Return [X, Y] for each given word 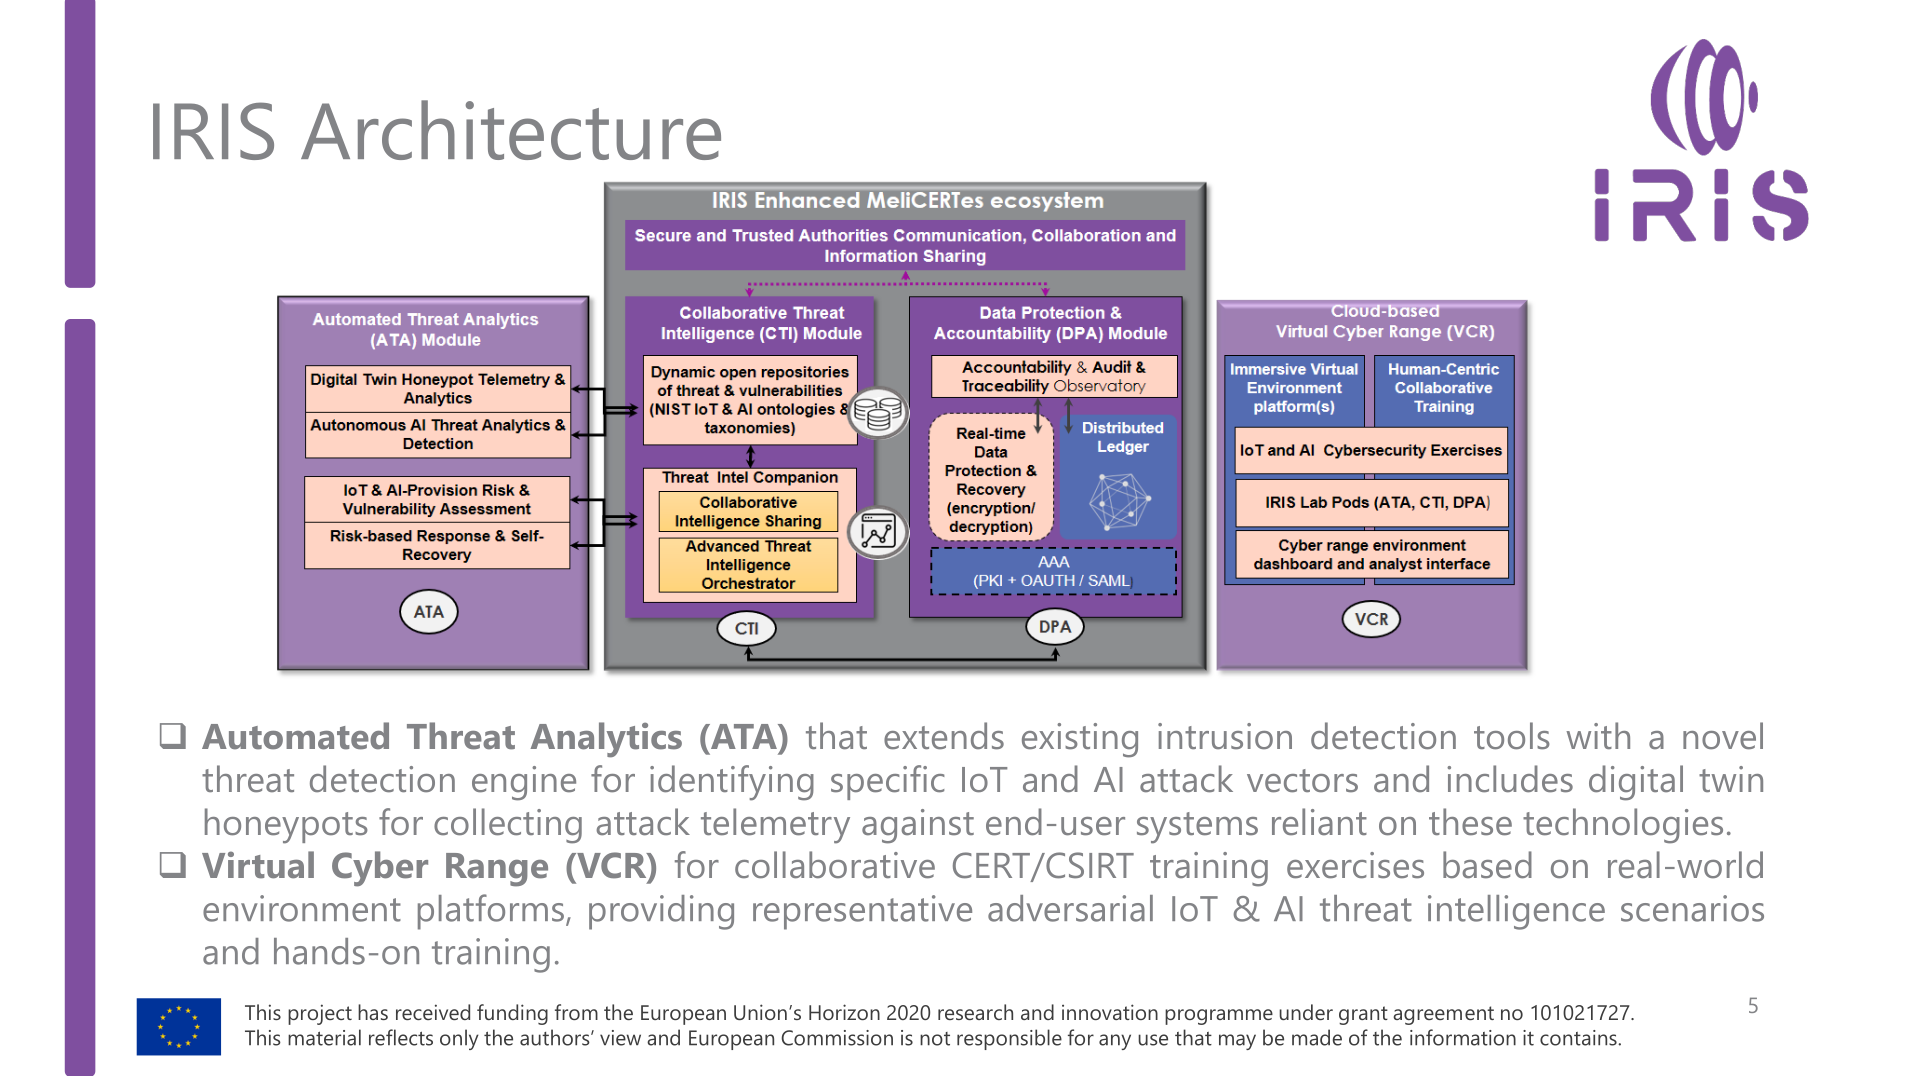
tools [1512, 736]
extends [944, 736]
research [975, 1012]
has [373, 1012]
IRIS [213, 131]
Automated [295, 736]
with [1598, 735]
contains [1579, 1038]
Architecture [511, 130]
